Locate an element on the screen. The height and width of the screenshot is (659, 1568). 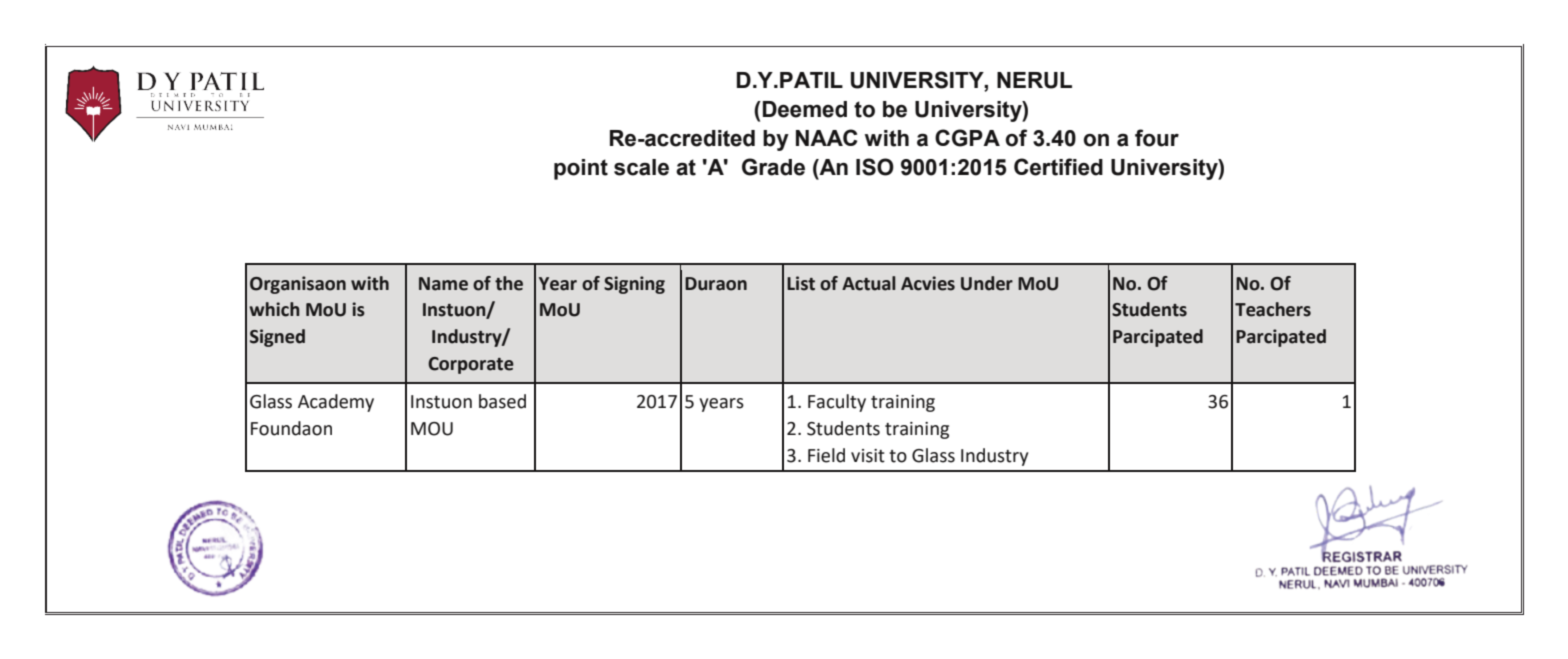
Under is located at coordinates (987, 283).
